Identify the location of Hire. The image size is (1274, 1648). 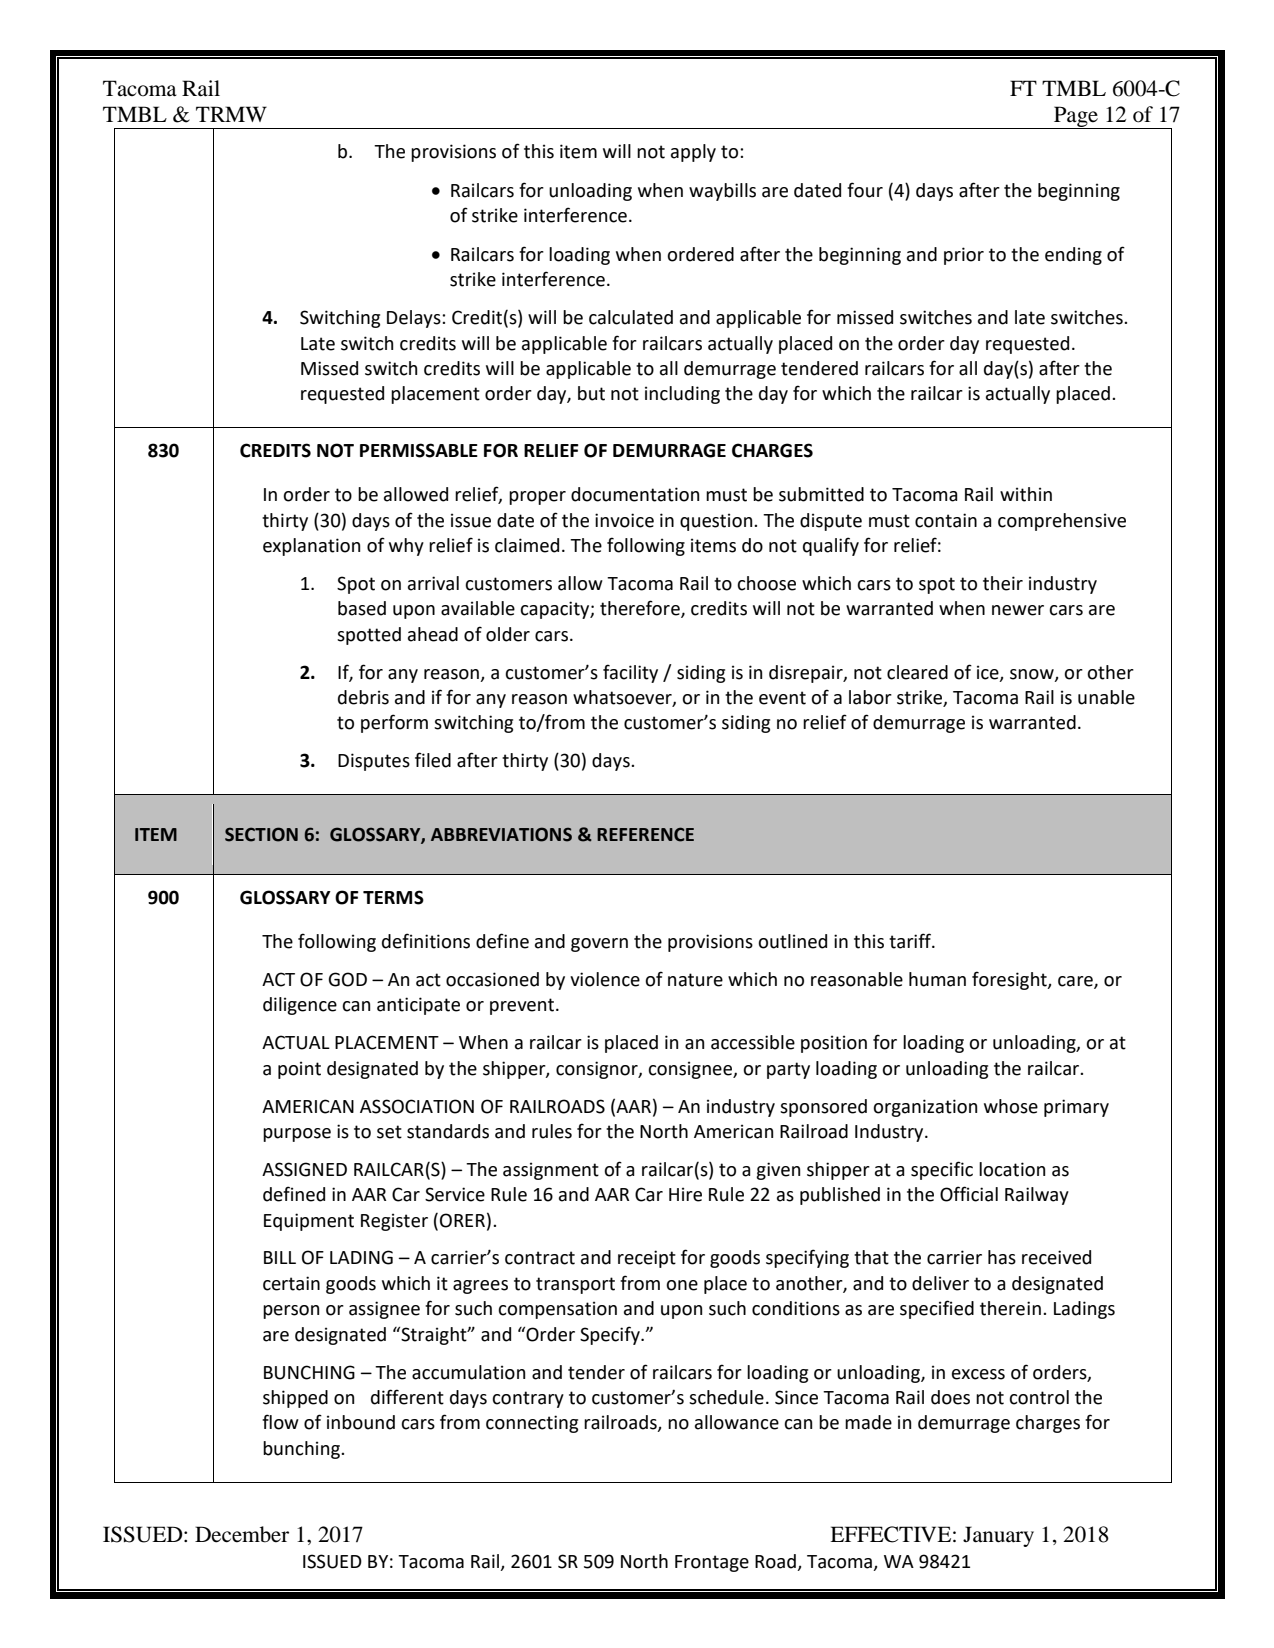
(685, 1194).
